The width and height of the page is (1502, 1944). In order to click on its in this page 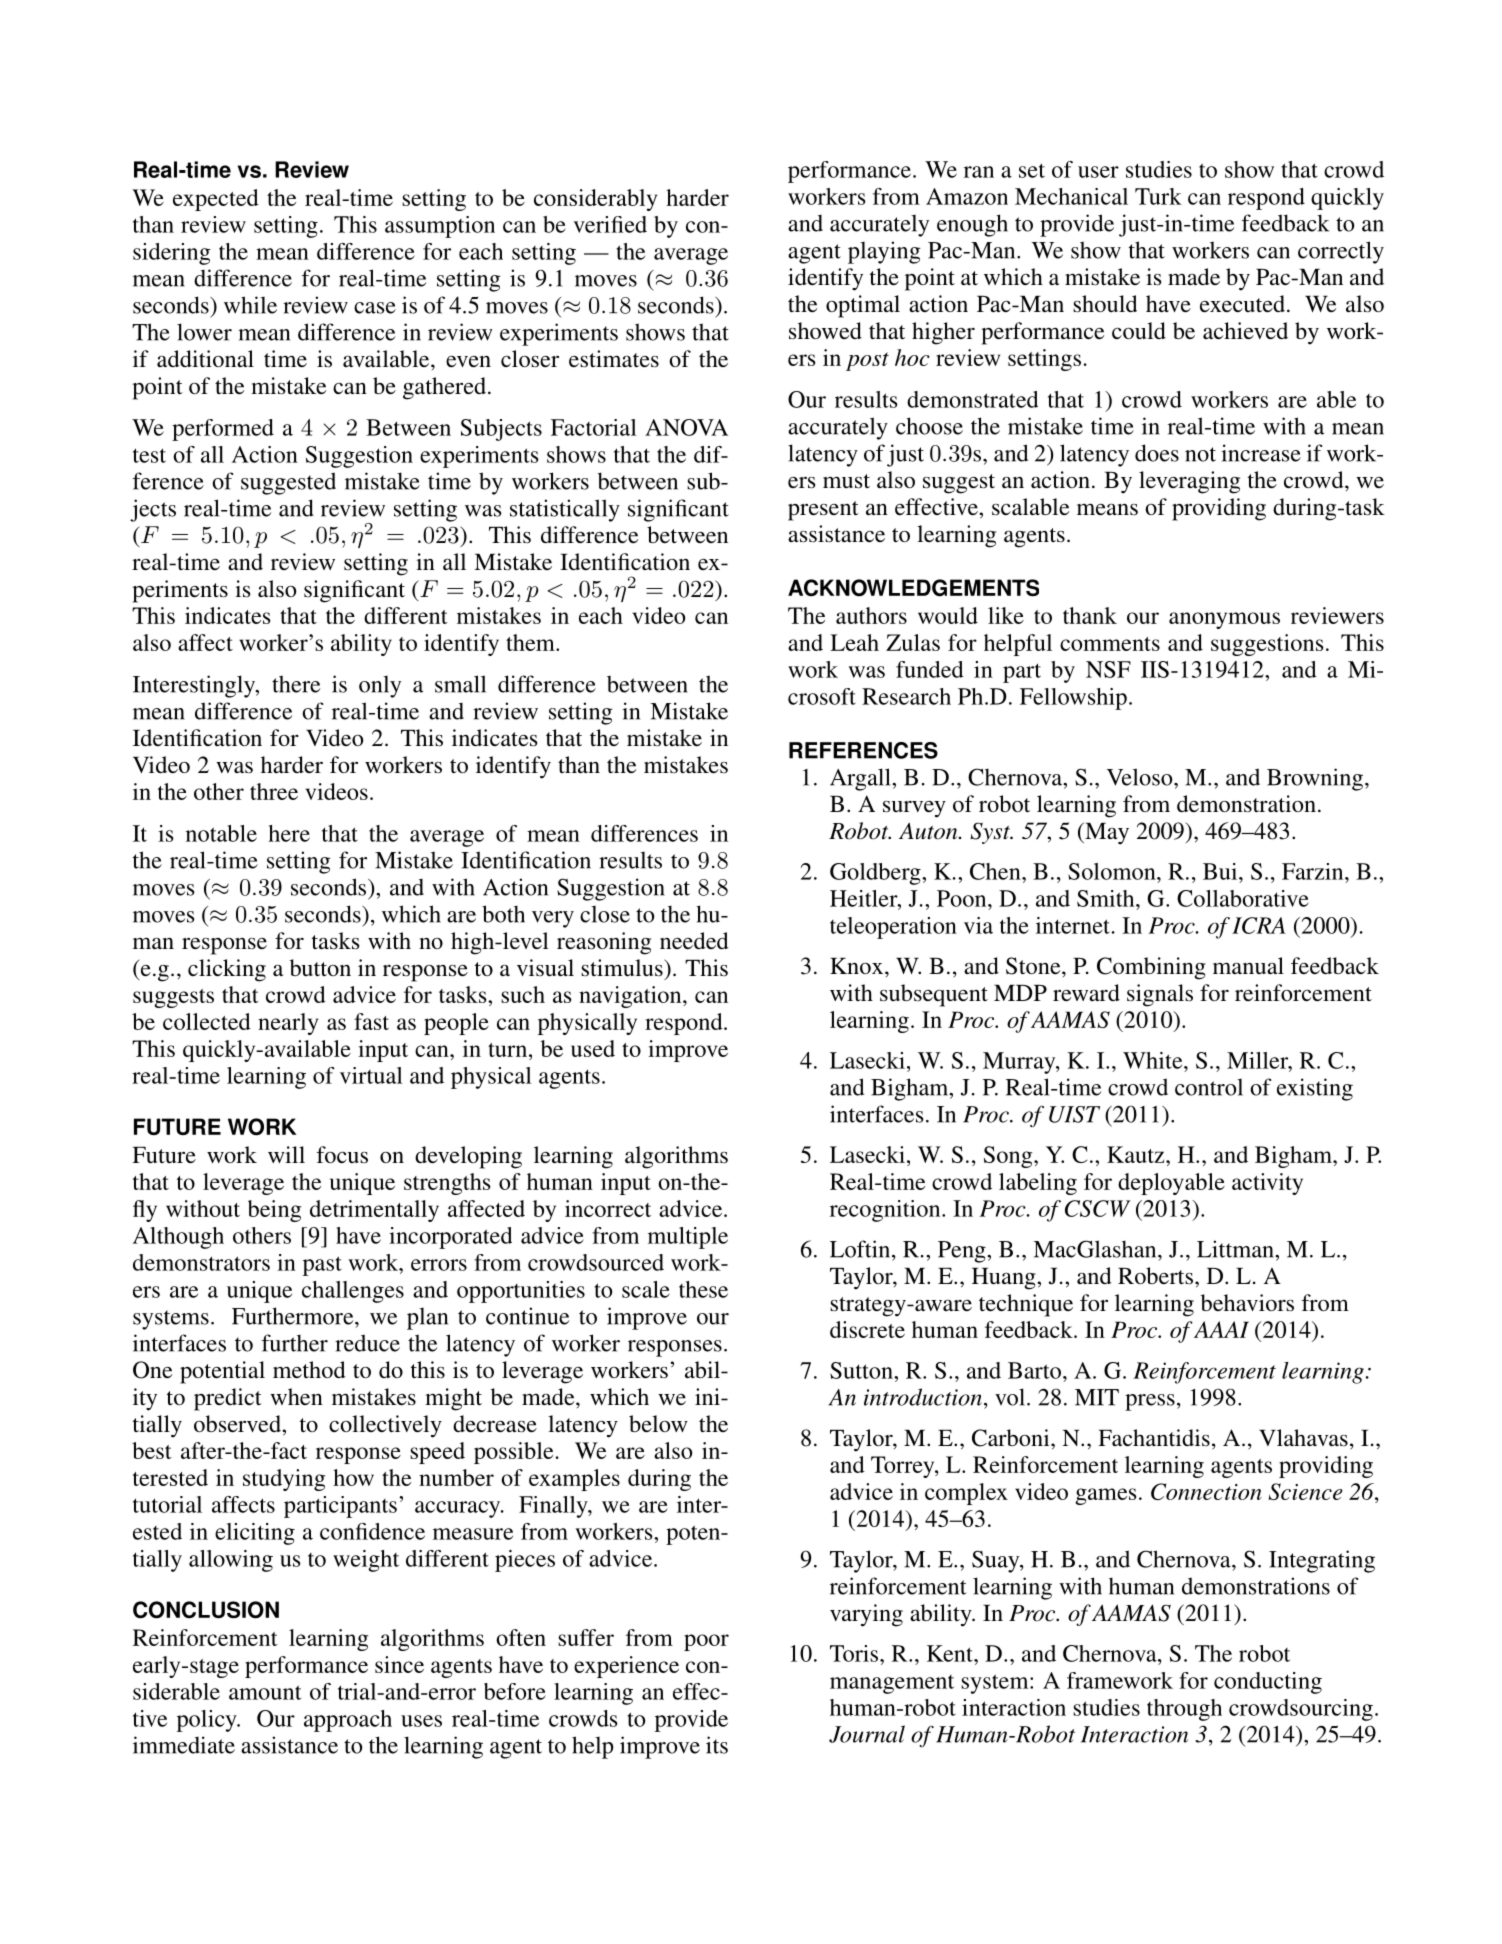, I will do `click(717, 1745)`.
